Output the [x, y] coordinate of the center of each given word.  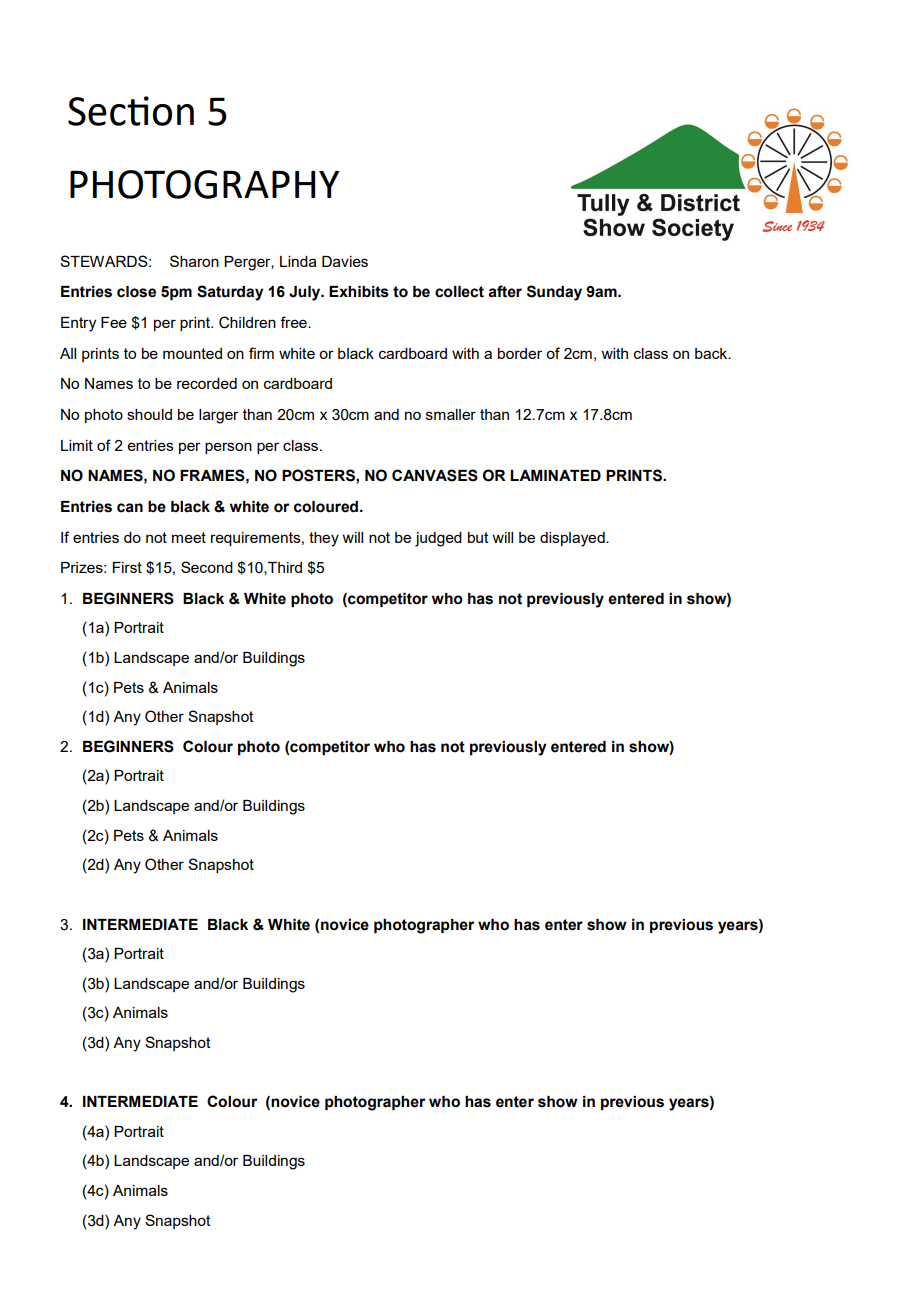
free [294, 322]
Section [131, 111]
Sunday [554, 293]
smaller [451, 414]
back [712, 353]
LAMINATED [555, 475]
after [505, 291]
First [127, 567]
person [228, 448]
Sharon [194, 261]
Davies [345, 261]
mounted [192, 353]
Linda [298, 261]
